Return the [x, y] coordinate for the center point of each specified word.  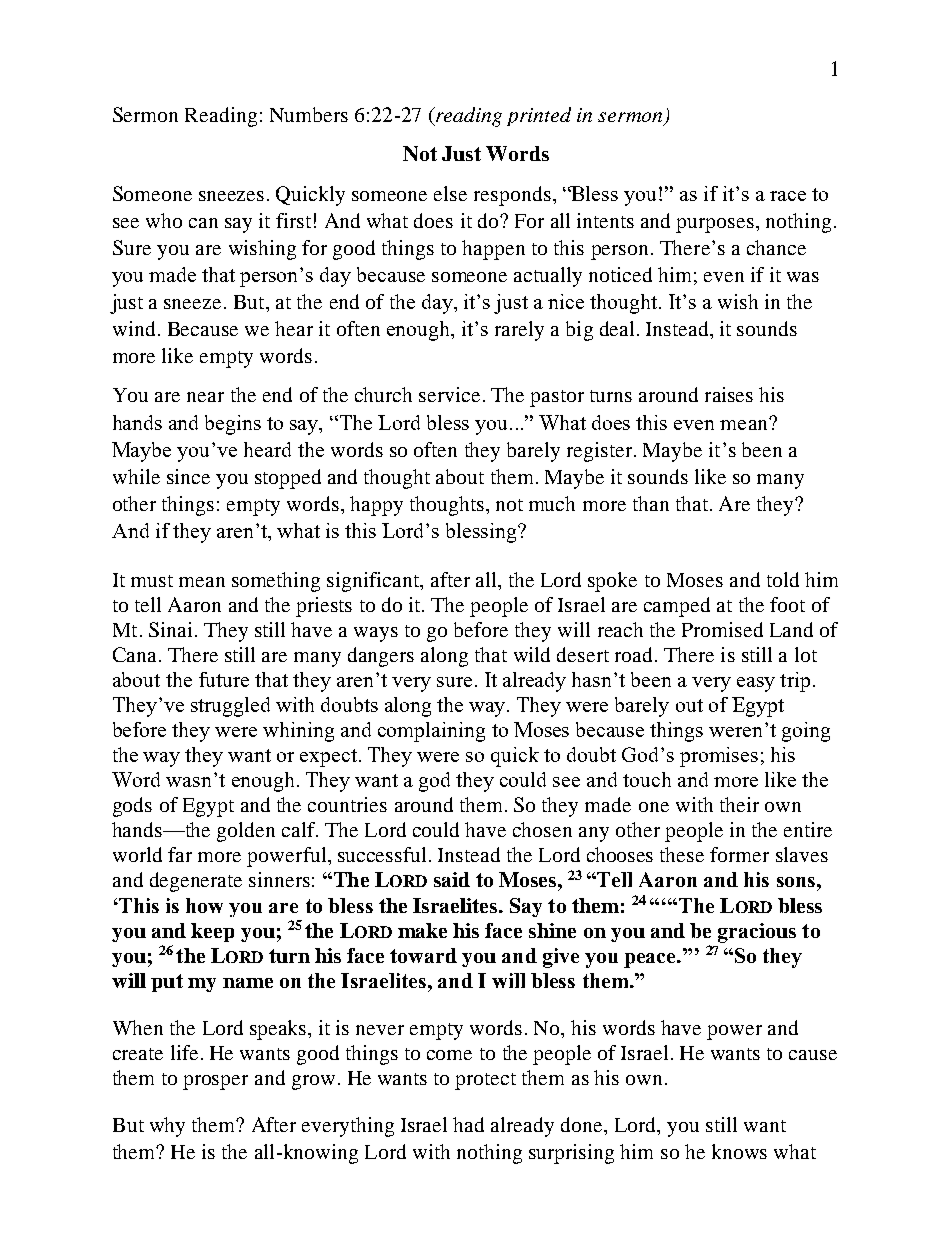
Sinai [170, 629]
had [468, 1124]
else [450, 193]
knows [739, 1151]
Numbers [309, 114]
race [788, 196]
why [167, 1127]
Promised [722, 629]
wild [532, 654]
